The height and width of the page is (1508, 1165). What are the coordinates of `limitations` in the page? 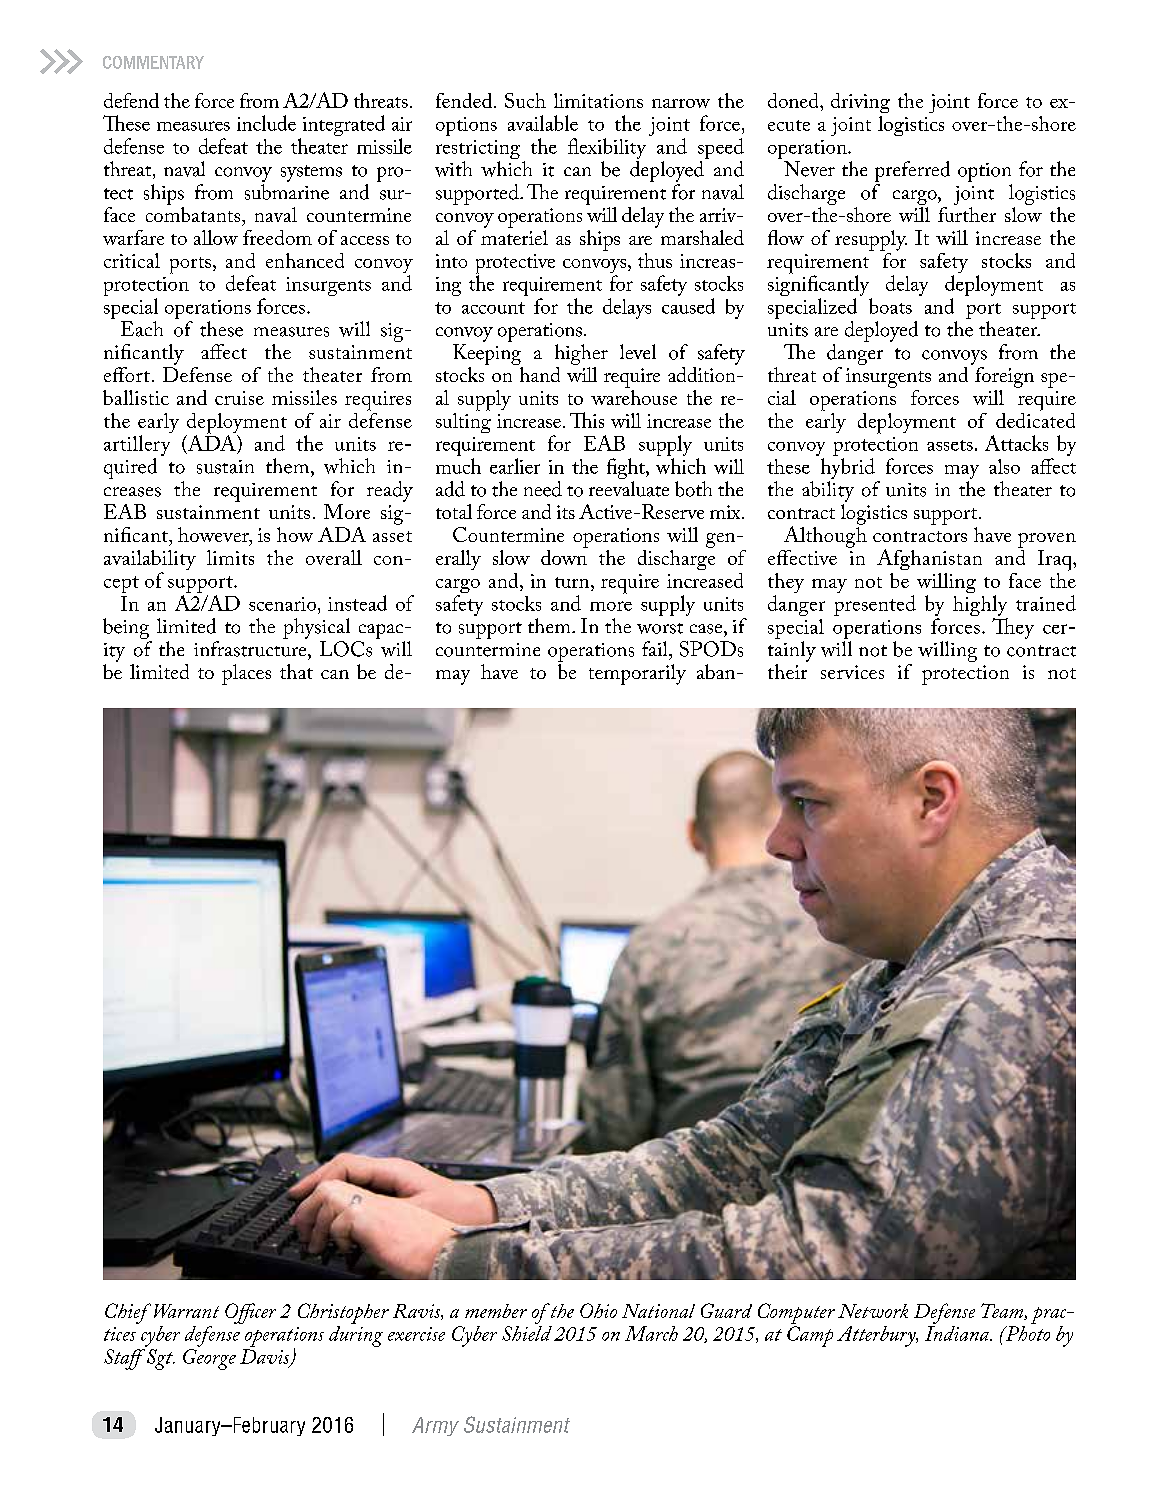 It's located at (598, 100).
